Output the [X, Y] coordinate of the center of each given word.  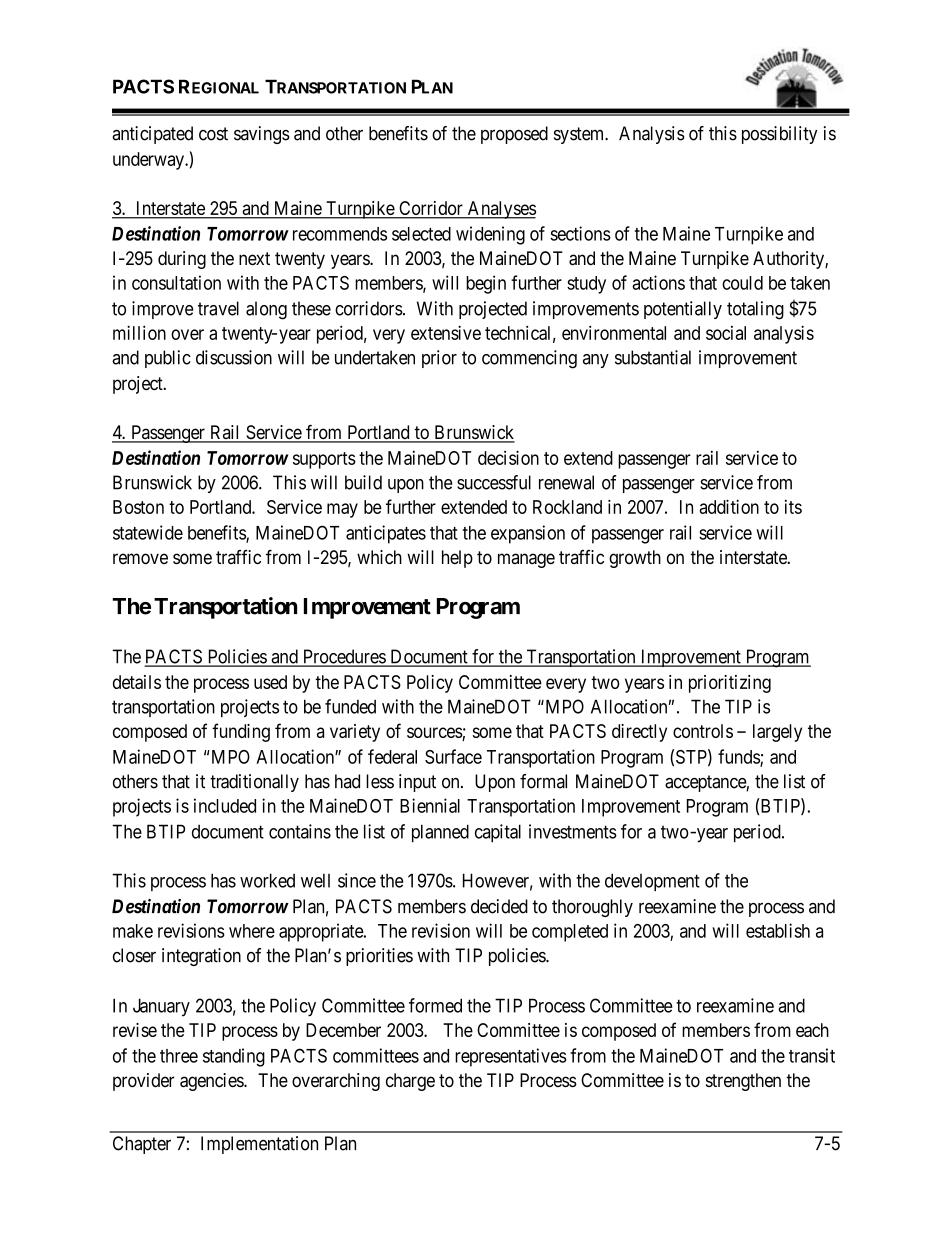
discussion [234, 357]
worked [267, 880]
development [652, 882]
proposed [514, 135]
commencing [529, 359]
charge [410, 1082]
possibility [779, 135]
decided [499, 906]
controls [703, 731]
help [457, 559]
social [726, 333]
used [270, 682]
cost [213, 134]
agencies [212, 1082]
